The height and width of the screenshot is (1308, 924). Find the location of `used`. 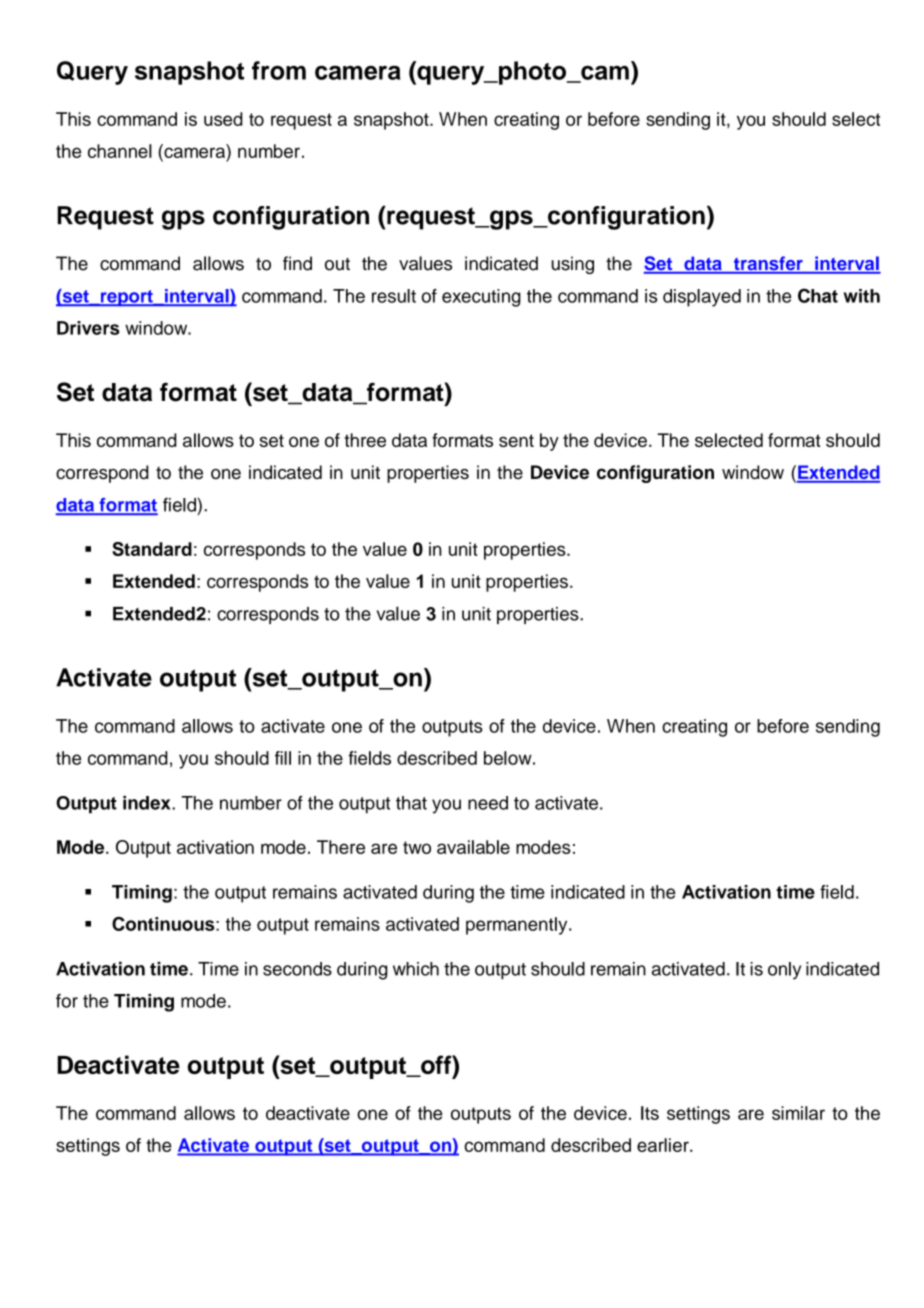

used is located at coordinates (223, 119).
